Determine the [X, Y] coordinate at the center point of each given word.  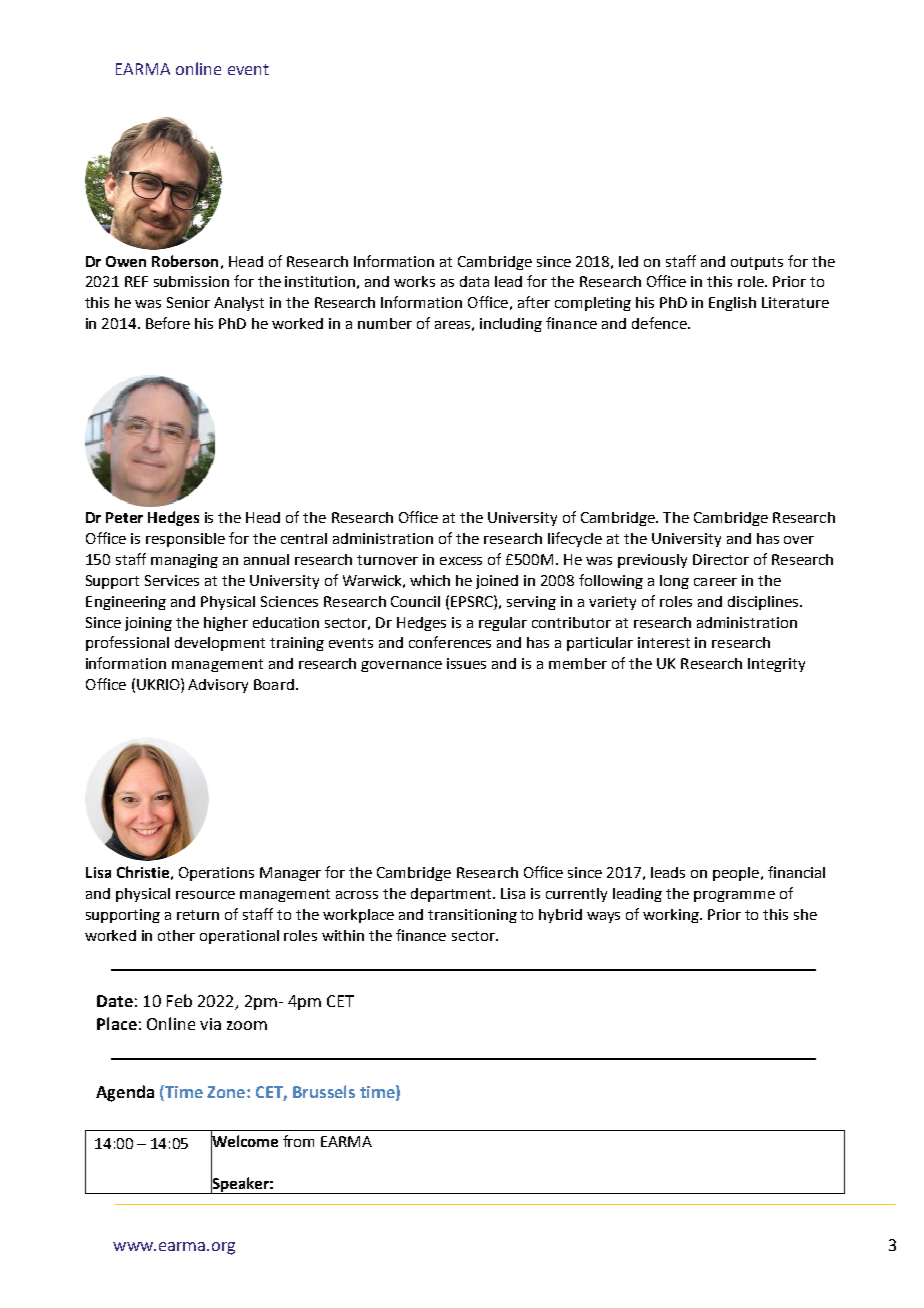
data [474, 281]
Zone [226, 1092]
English [732, 304]
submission [191, 281]
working [672, 916]
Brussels [324, 1091]
